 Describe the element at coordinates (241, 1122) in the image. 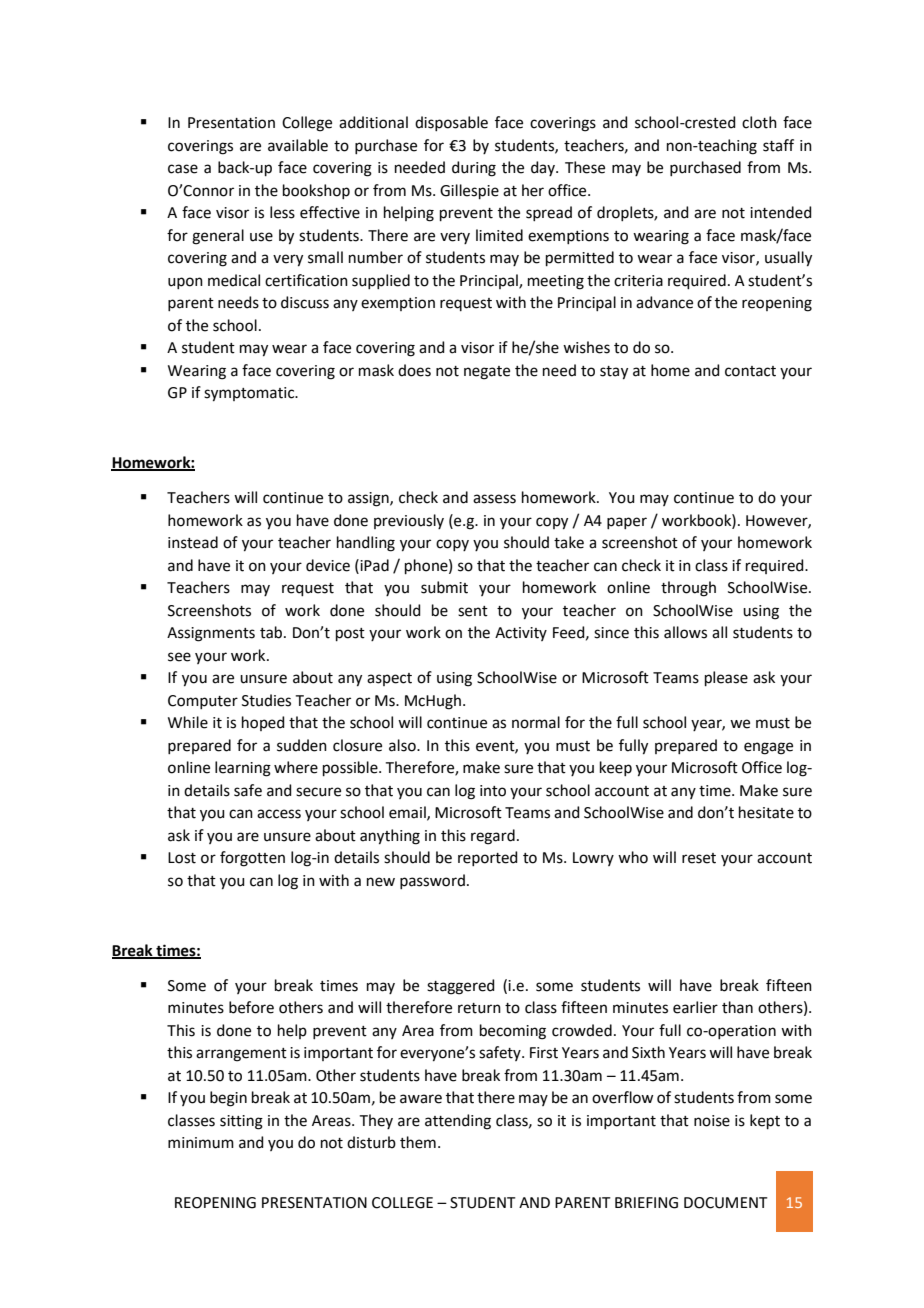

I see `sitting` at that location.
